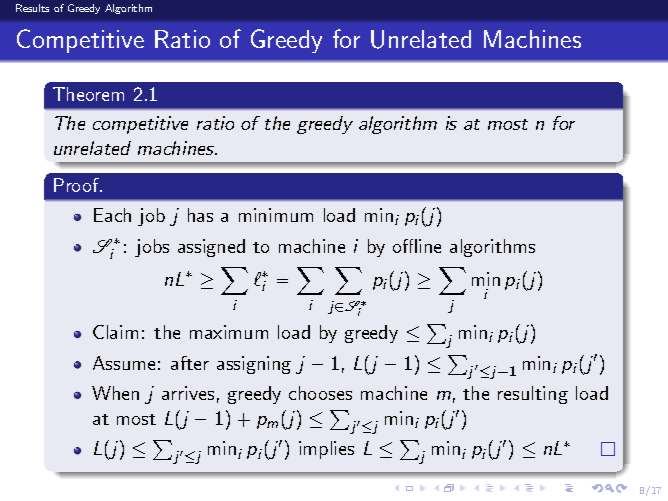  What do you see at coordinates (417, 246) in the screenshot?
I see `offline` at bounding box center [417, 246].
